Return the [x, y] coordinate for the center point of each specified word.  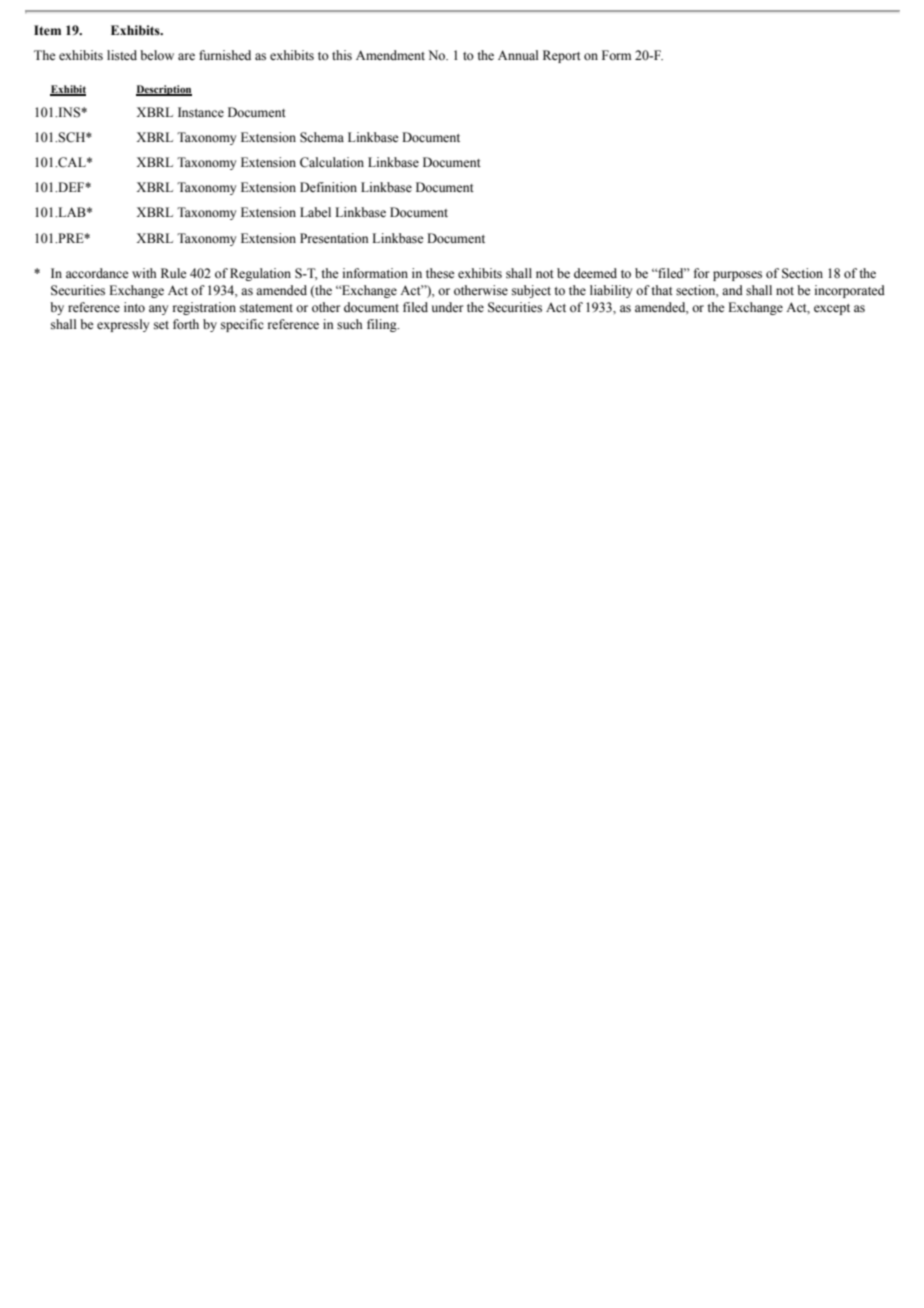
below [157, 55]
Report [562, 56]
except [832, 309]
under [447, 307]
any [158, 310]
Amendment [390, 55]
